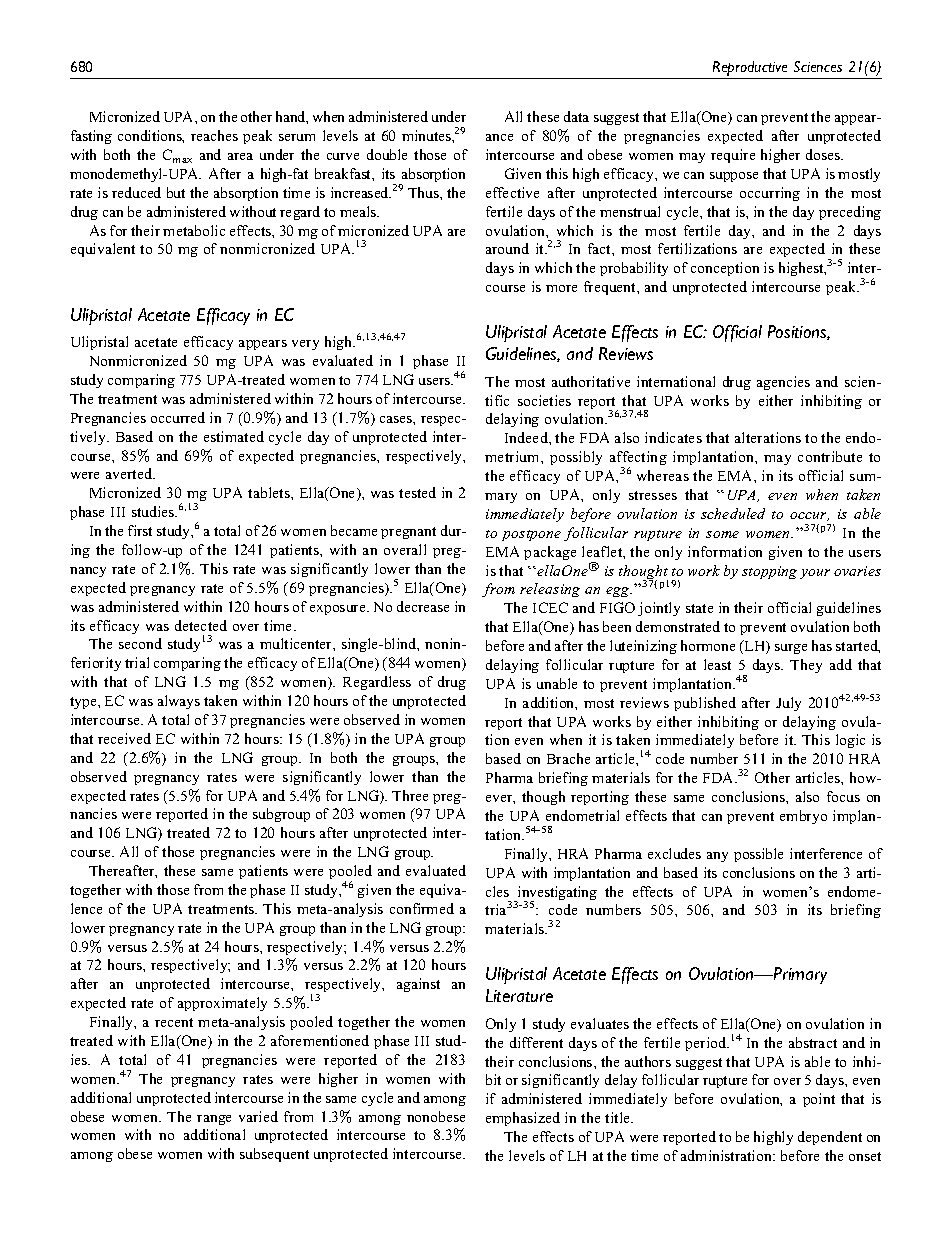  What do you see at coordinates (214, 1120) in the screenshot?
I see `range` at bounding box center [214, 1120].
